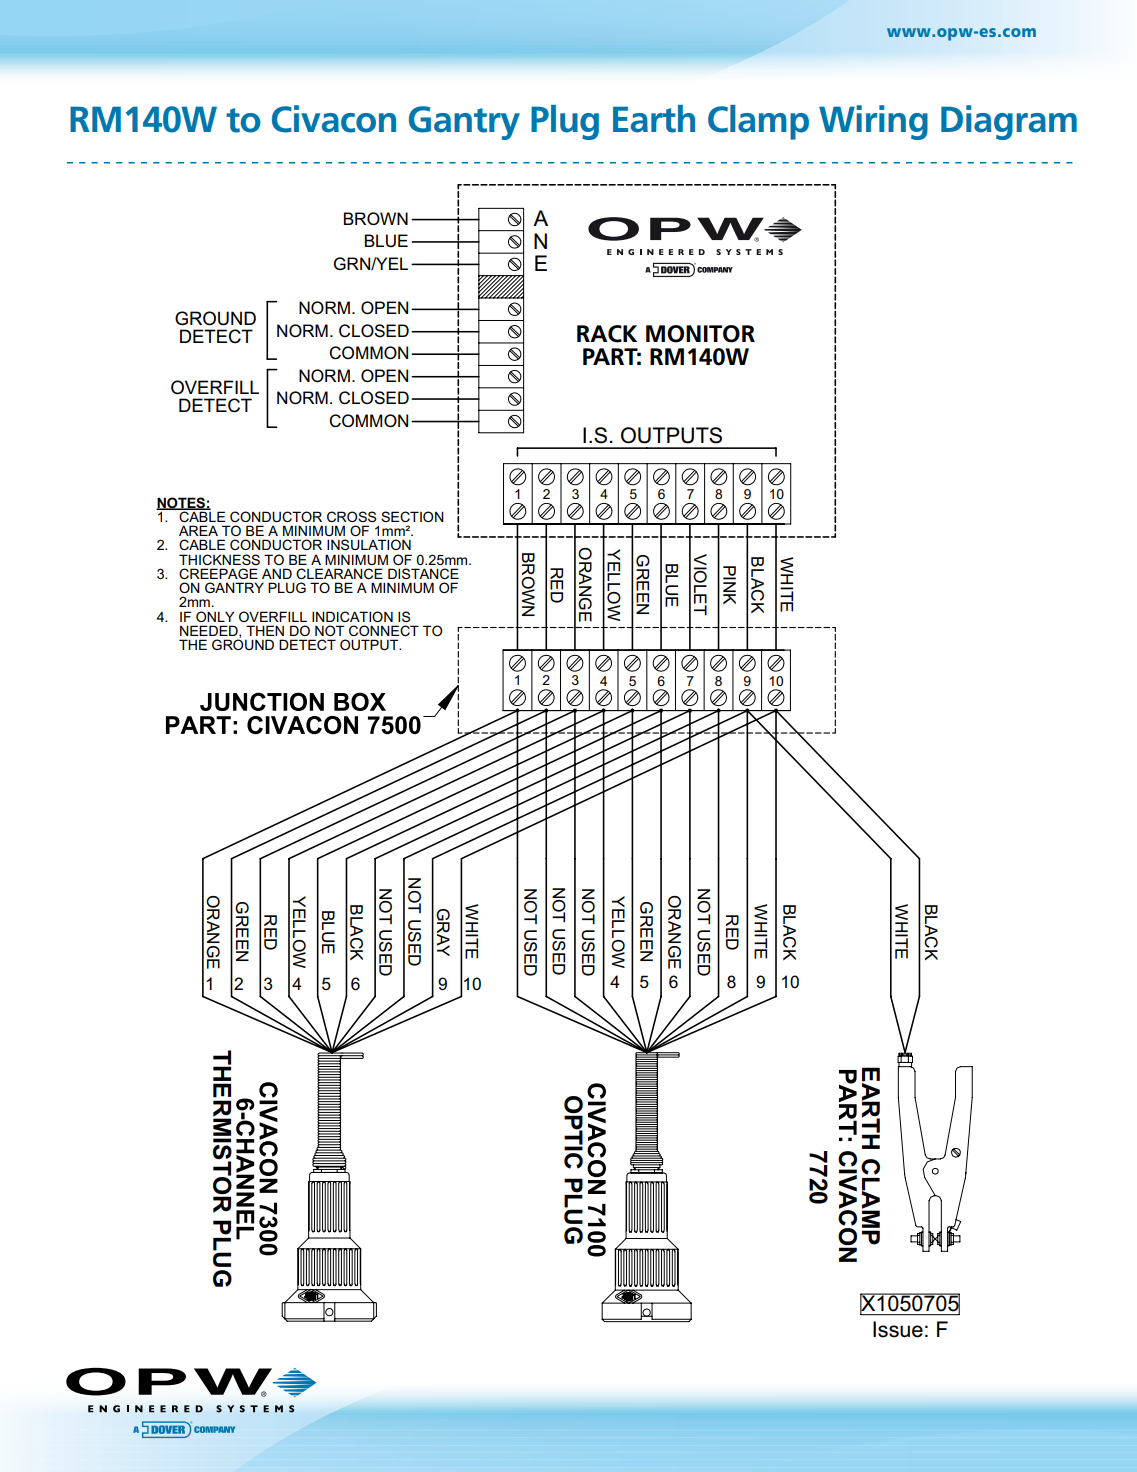 The height and width of the screenshot is (1472, 1137). Describe the element at coordinates (277, 573) in the screenshot. I see `AND` at that location.
